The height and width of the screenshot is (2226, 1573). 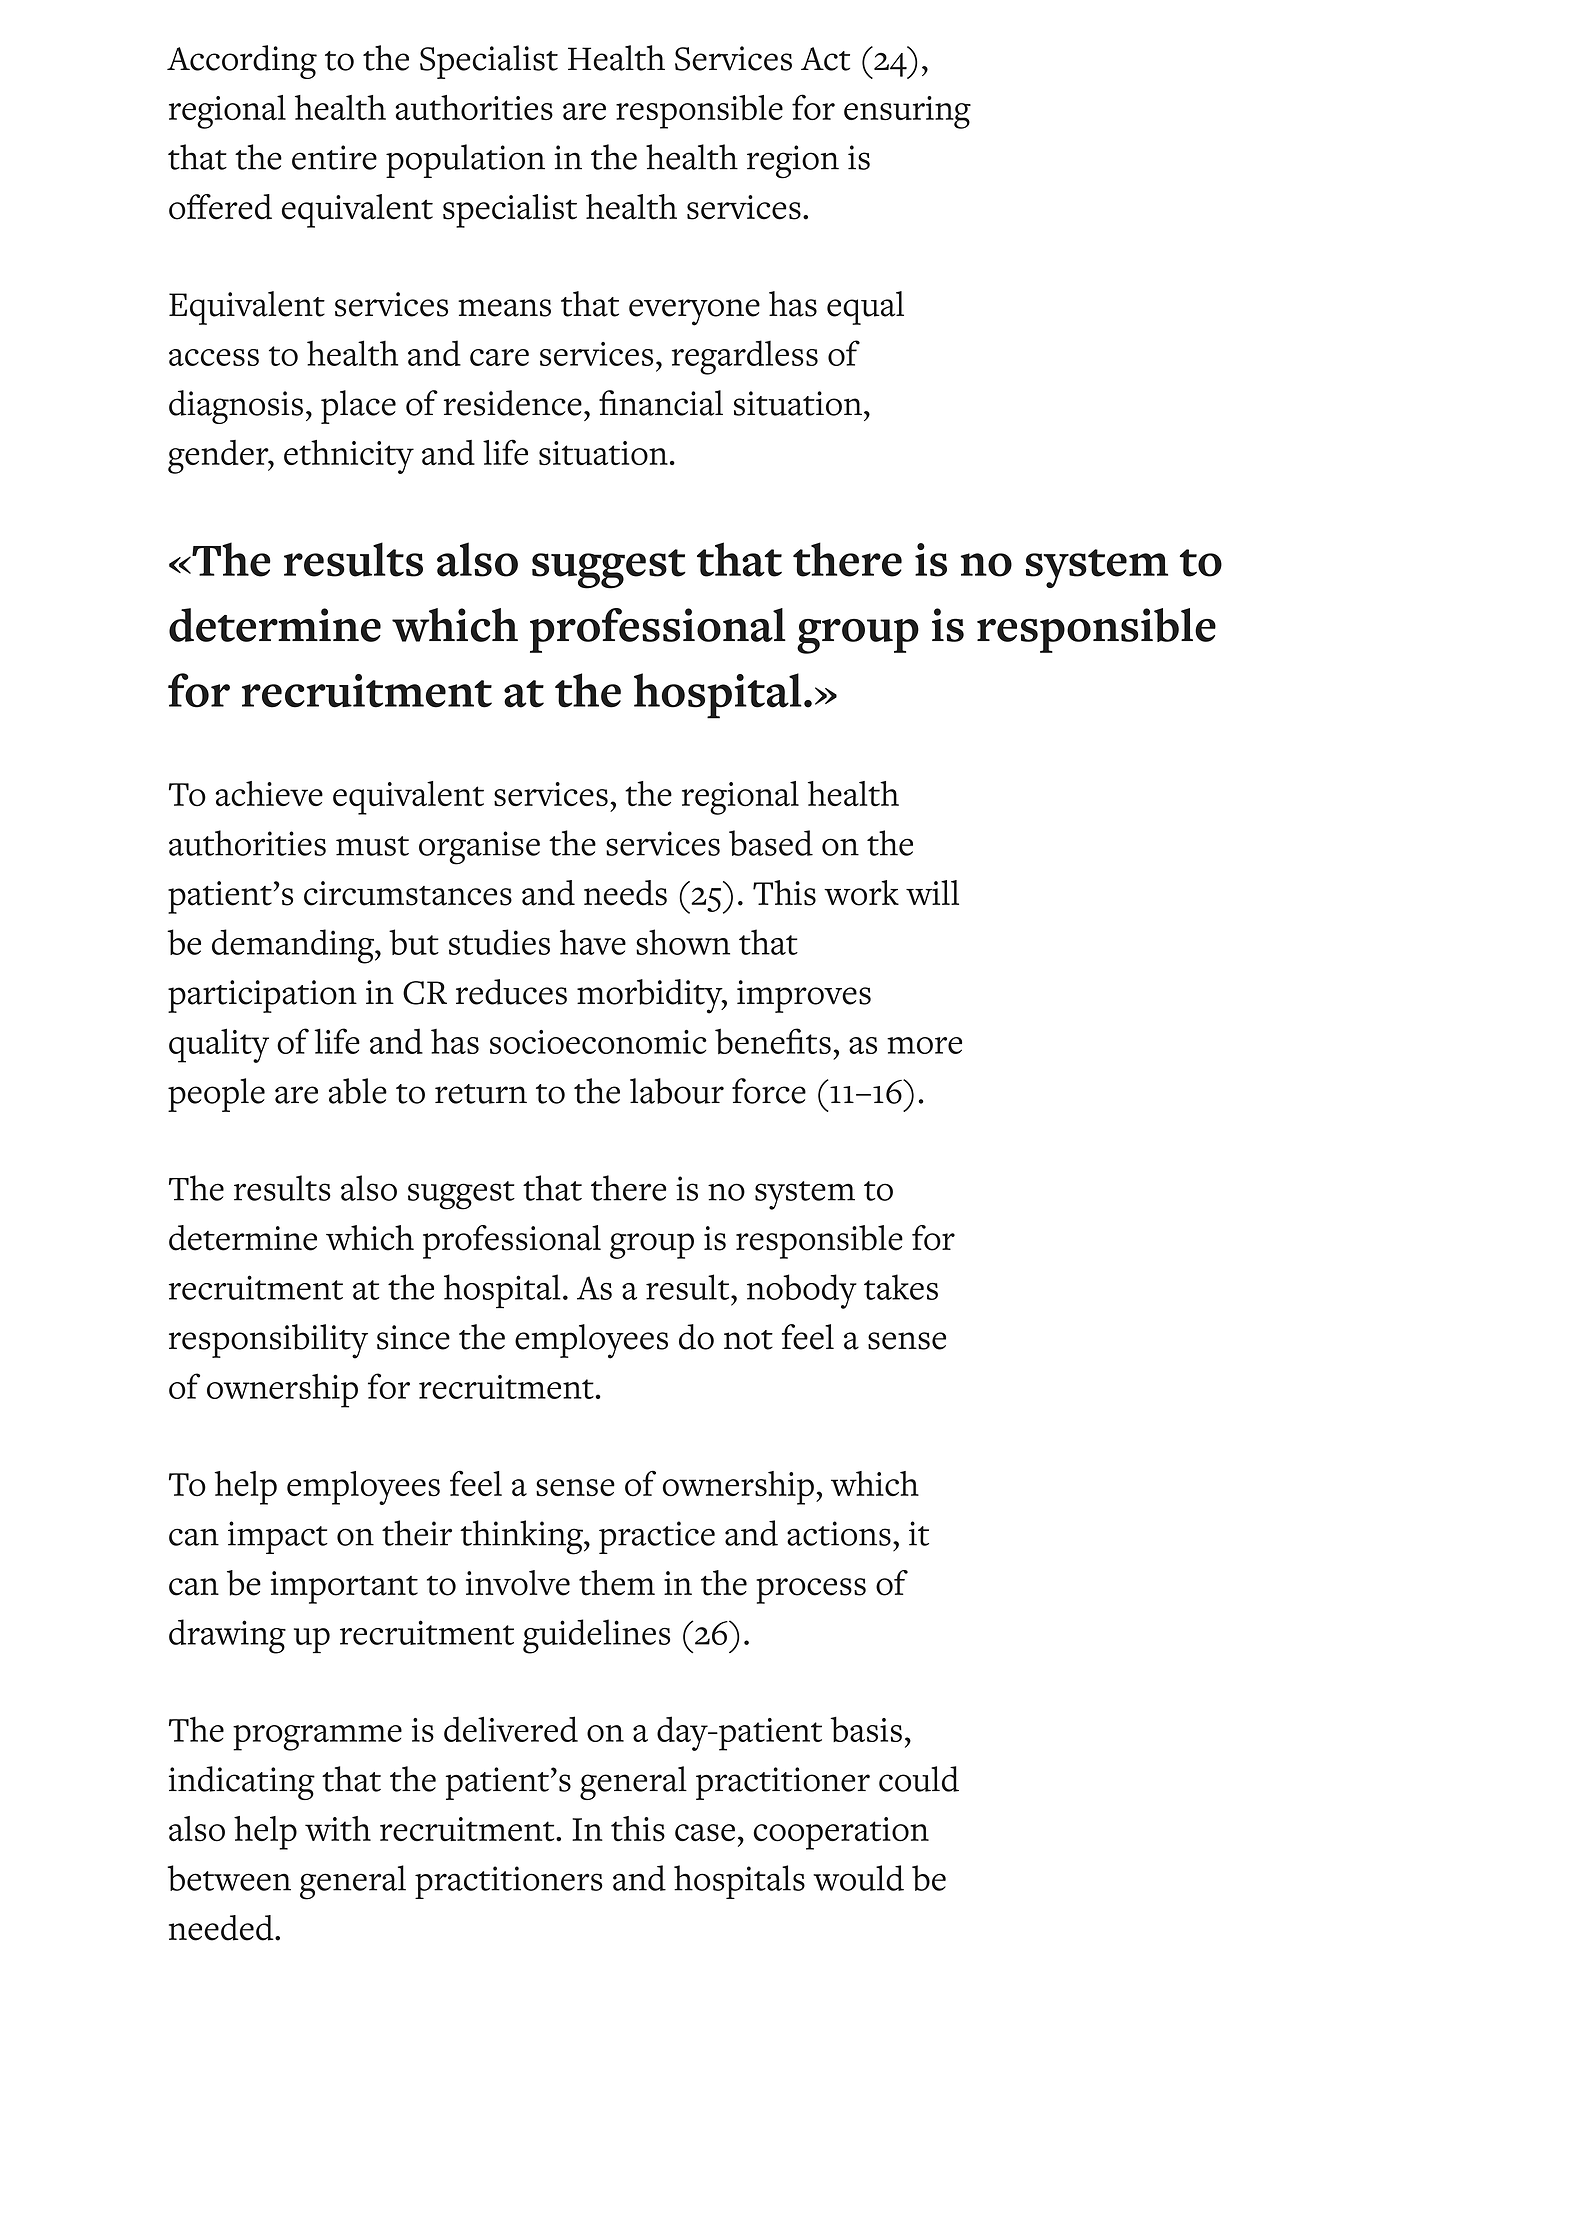 I want to click on improves, so click(x=804, y=996).
